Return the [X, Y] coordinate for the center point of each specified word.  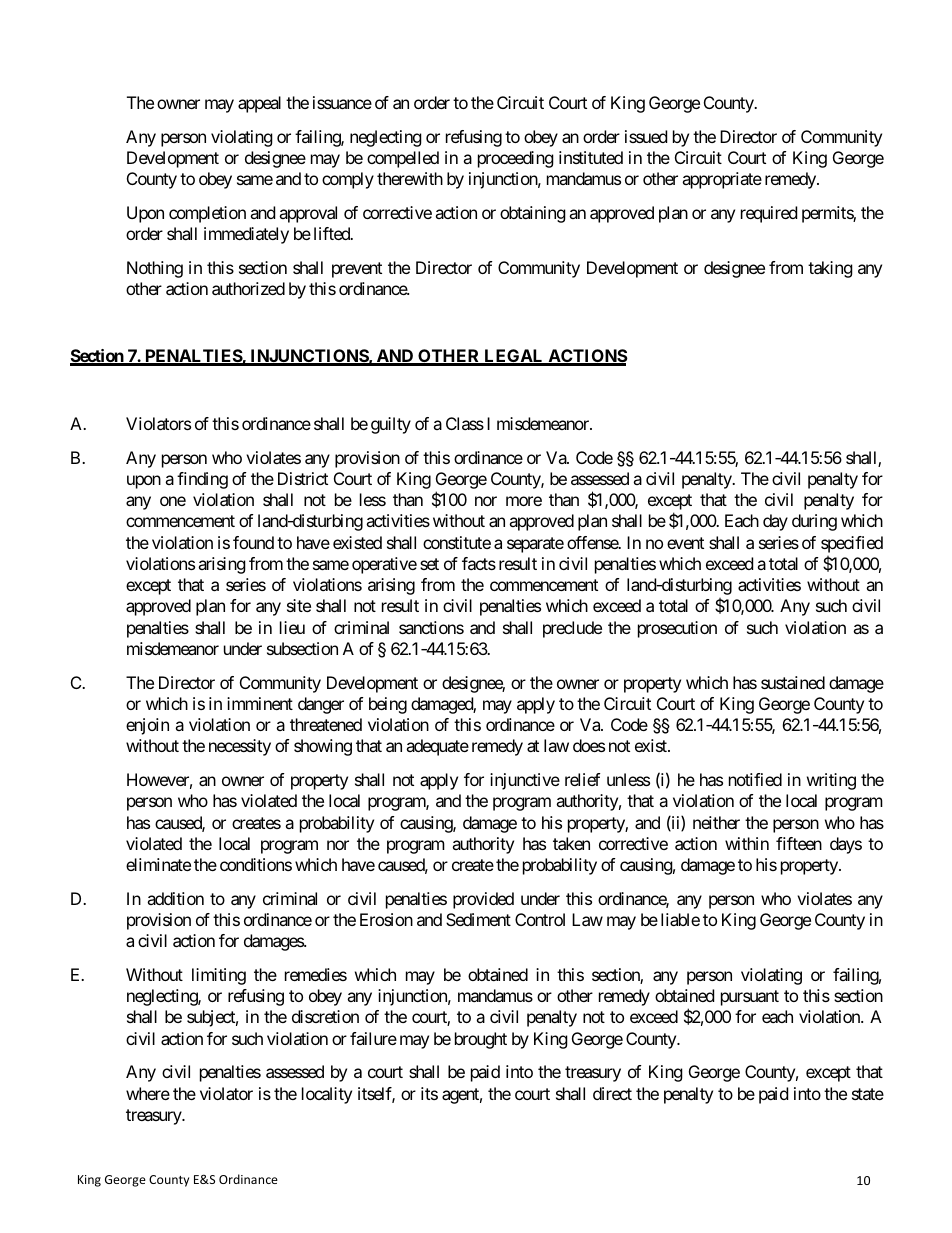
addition [175, 898]
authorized [248, 288]
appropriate [722, 180]
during [814, 522]
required [769, 214]
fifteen [799, 843]
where [148, 1093]
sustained [793, 682]
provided [483, 900]
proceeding [516, 159]
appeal [259, 104]
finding [202, 480]
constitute [457, 542]
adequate [437, 747]
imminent [260, 703]
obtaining [533, 214]
